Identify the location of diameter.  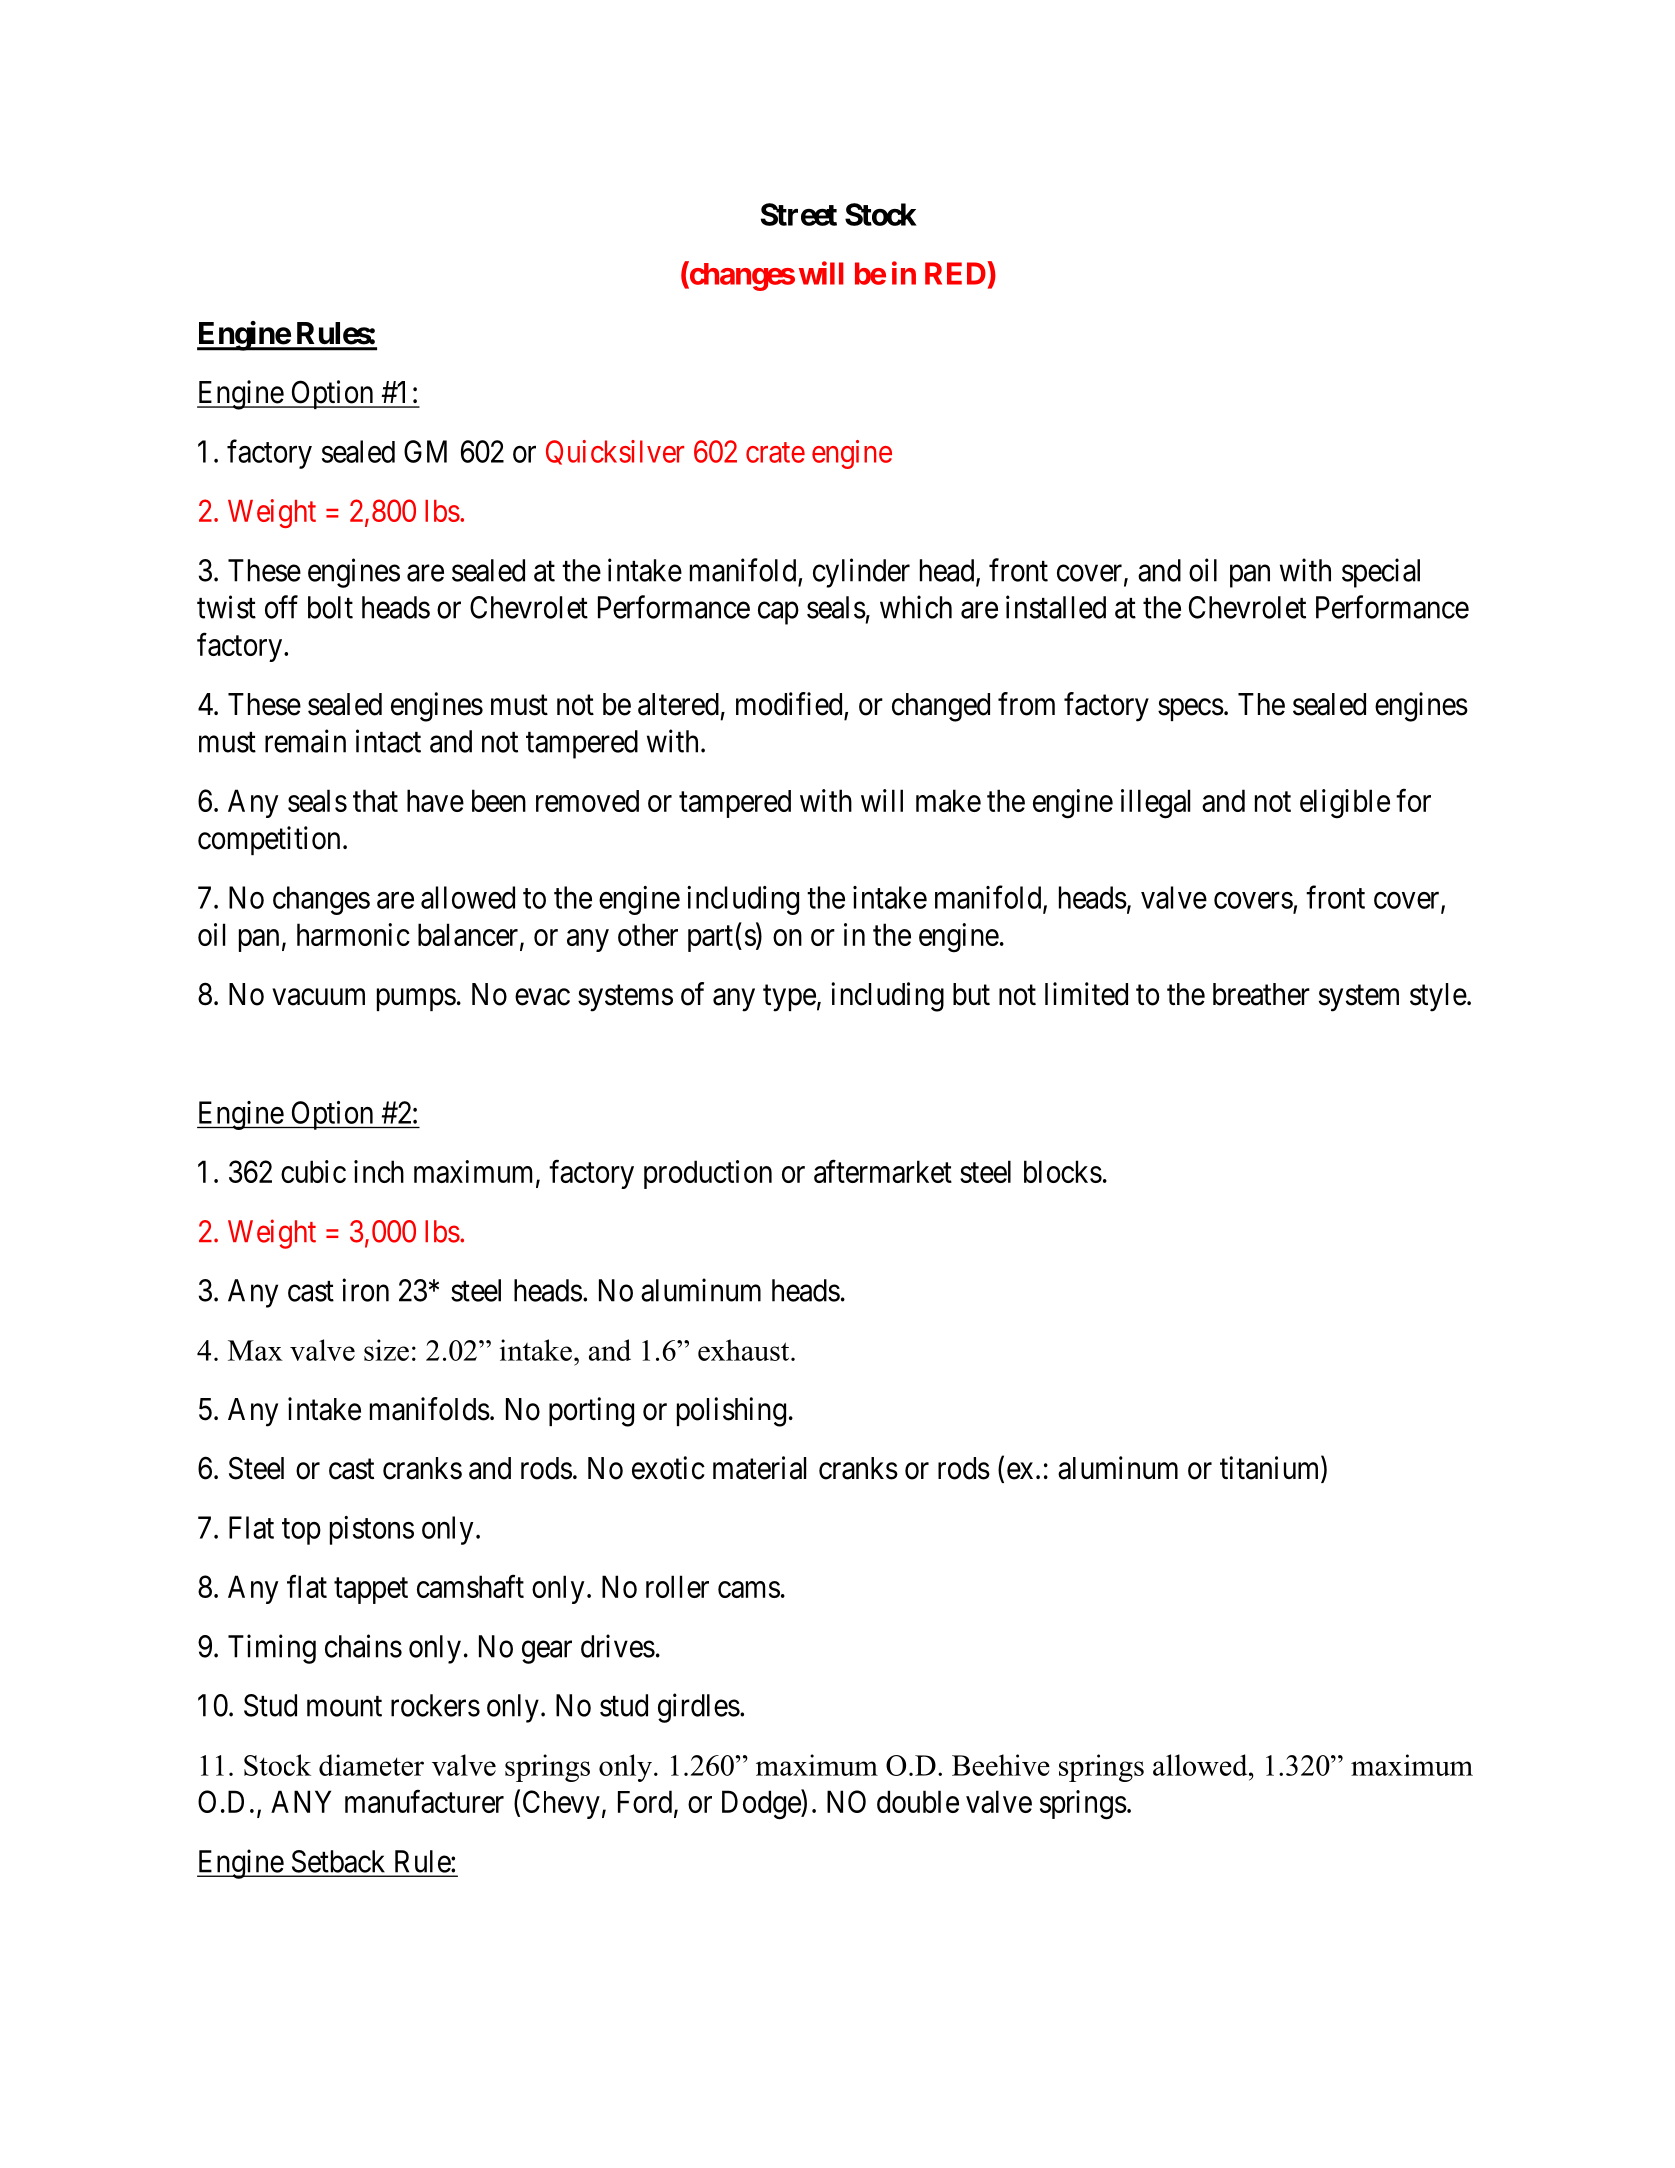
(371, 1765).
